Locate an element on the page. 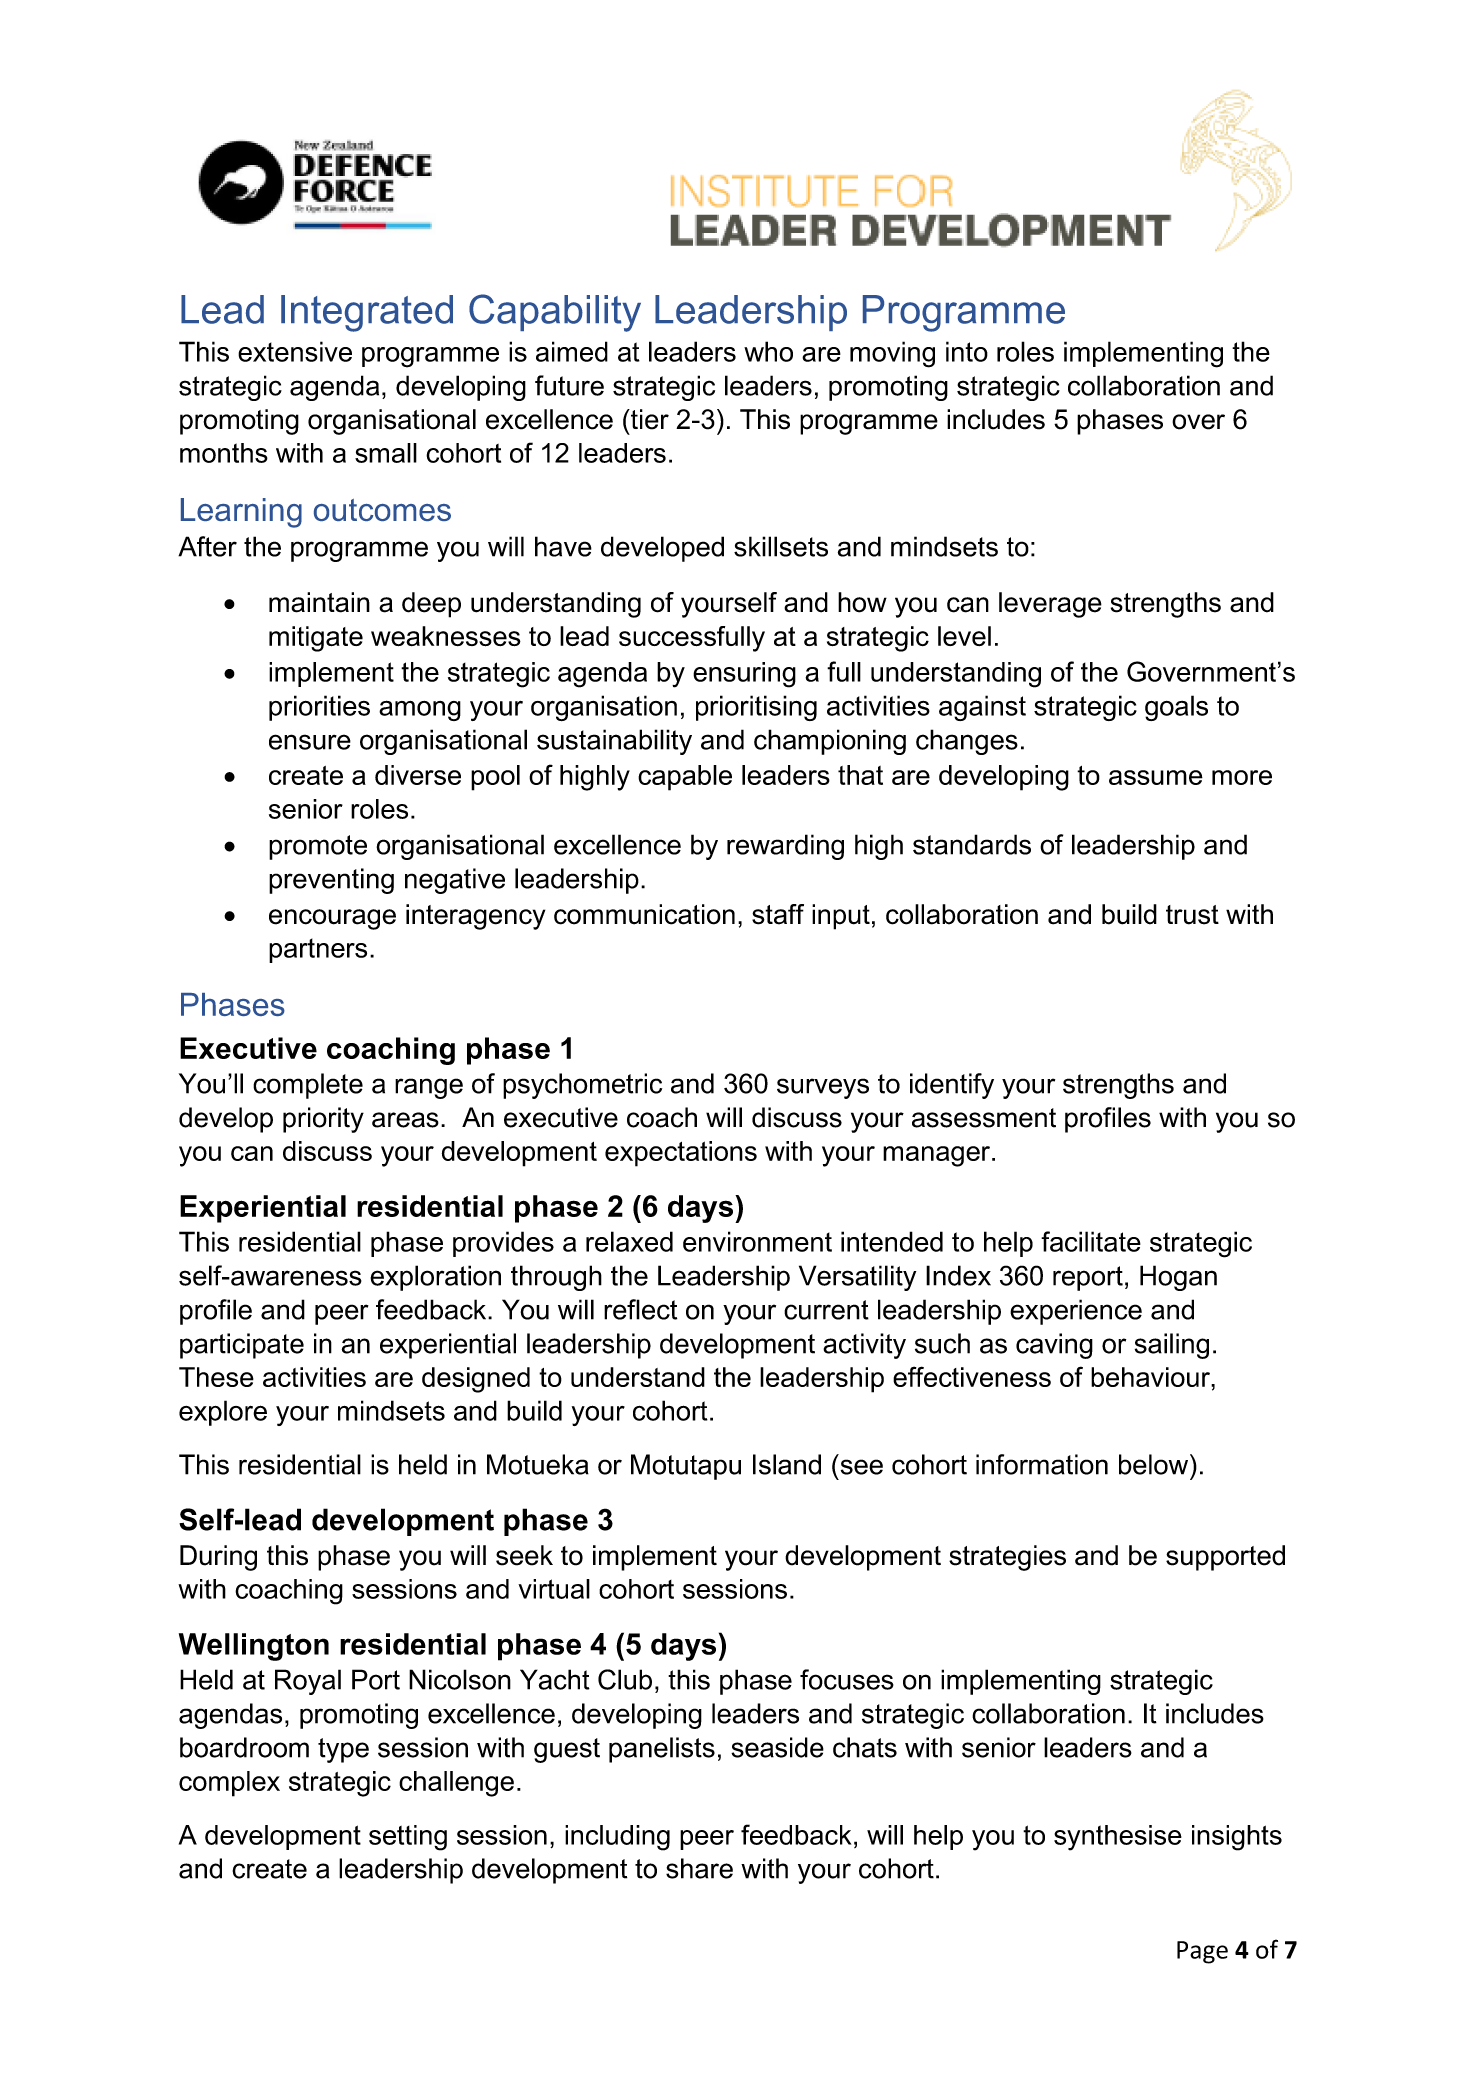 This document has width=1476, height=2087. capable is located at coordinates (685, 778).
